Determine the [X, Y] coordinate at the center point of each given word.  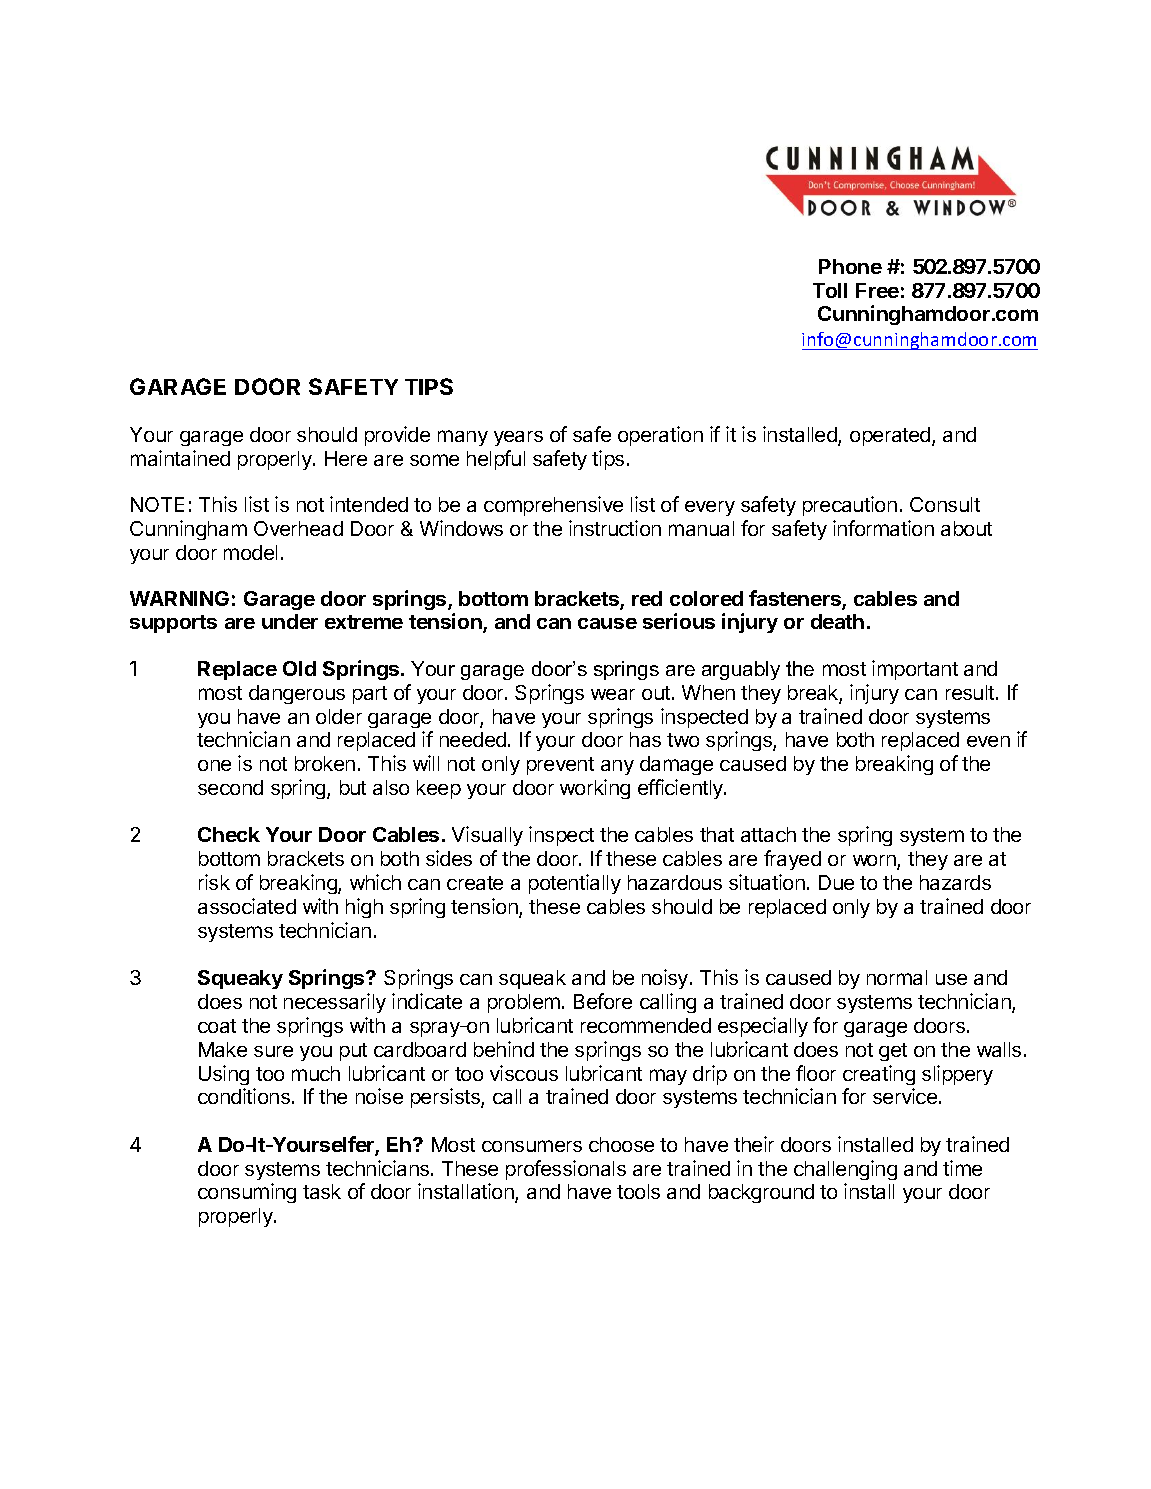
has [645, 739]
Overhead [298, 528]
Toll [830, 290]
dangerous [297, 694]
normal [897, 977]
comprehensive [553, 506]
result [971, 692]
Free [877, 290]
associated [247, 906]
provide [397, 436]
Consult [945, 504]
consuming [247, 1193]
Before [603, 1001]
